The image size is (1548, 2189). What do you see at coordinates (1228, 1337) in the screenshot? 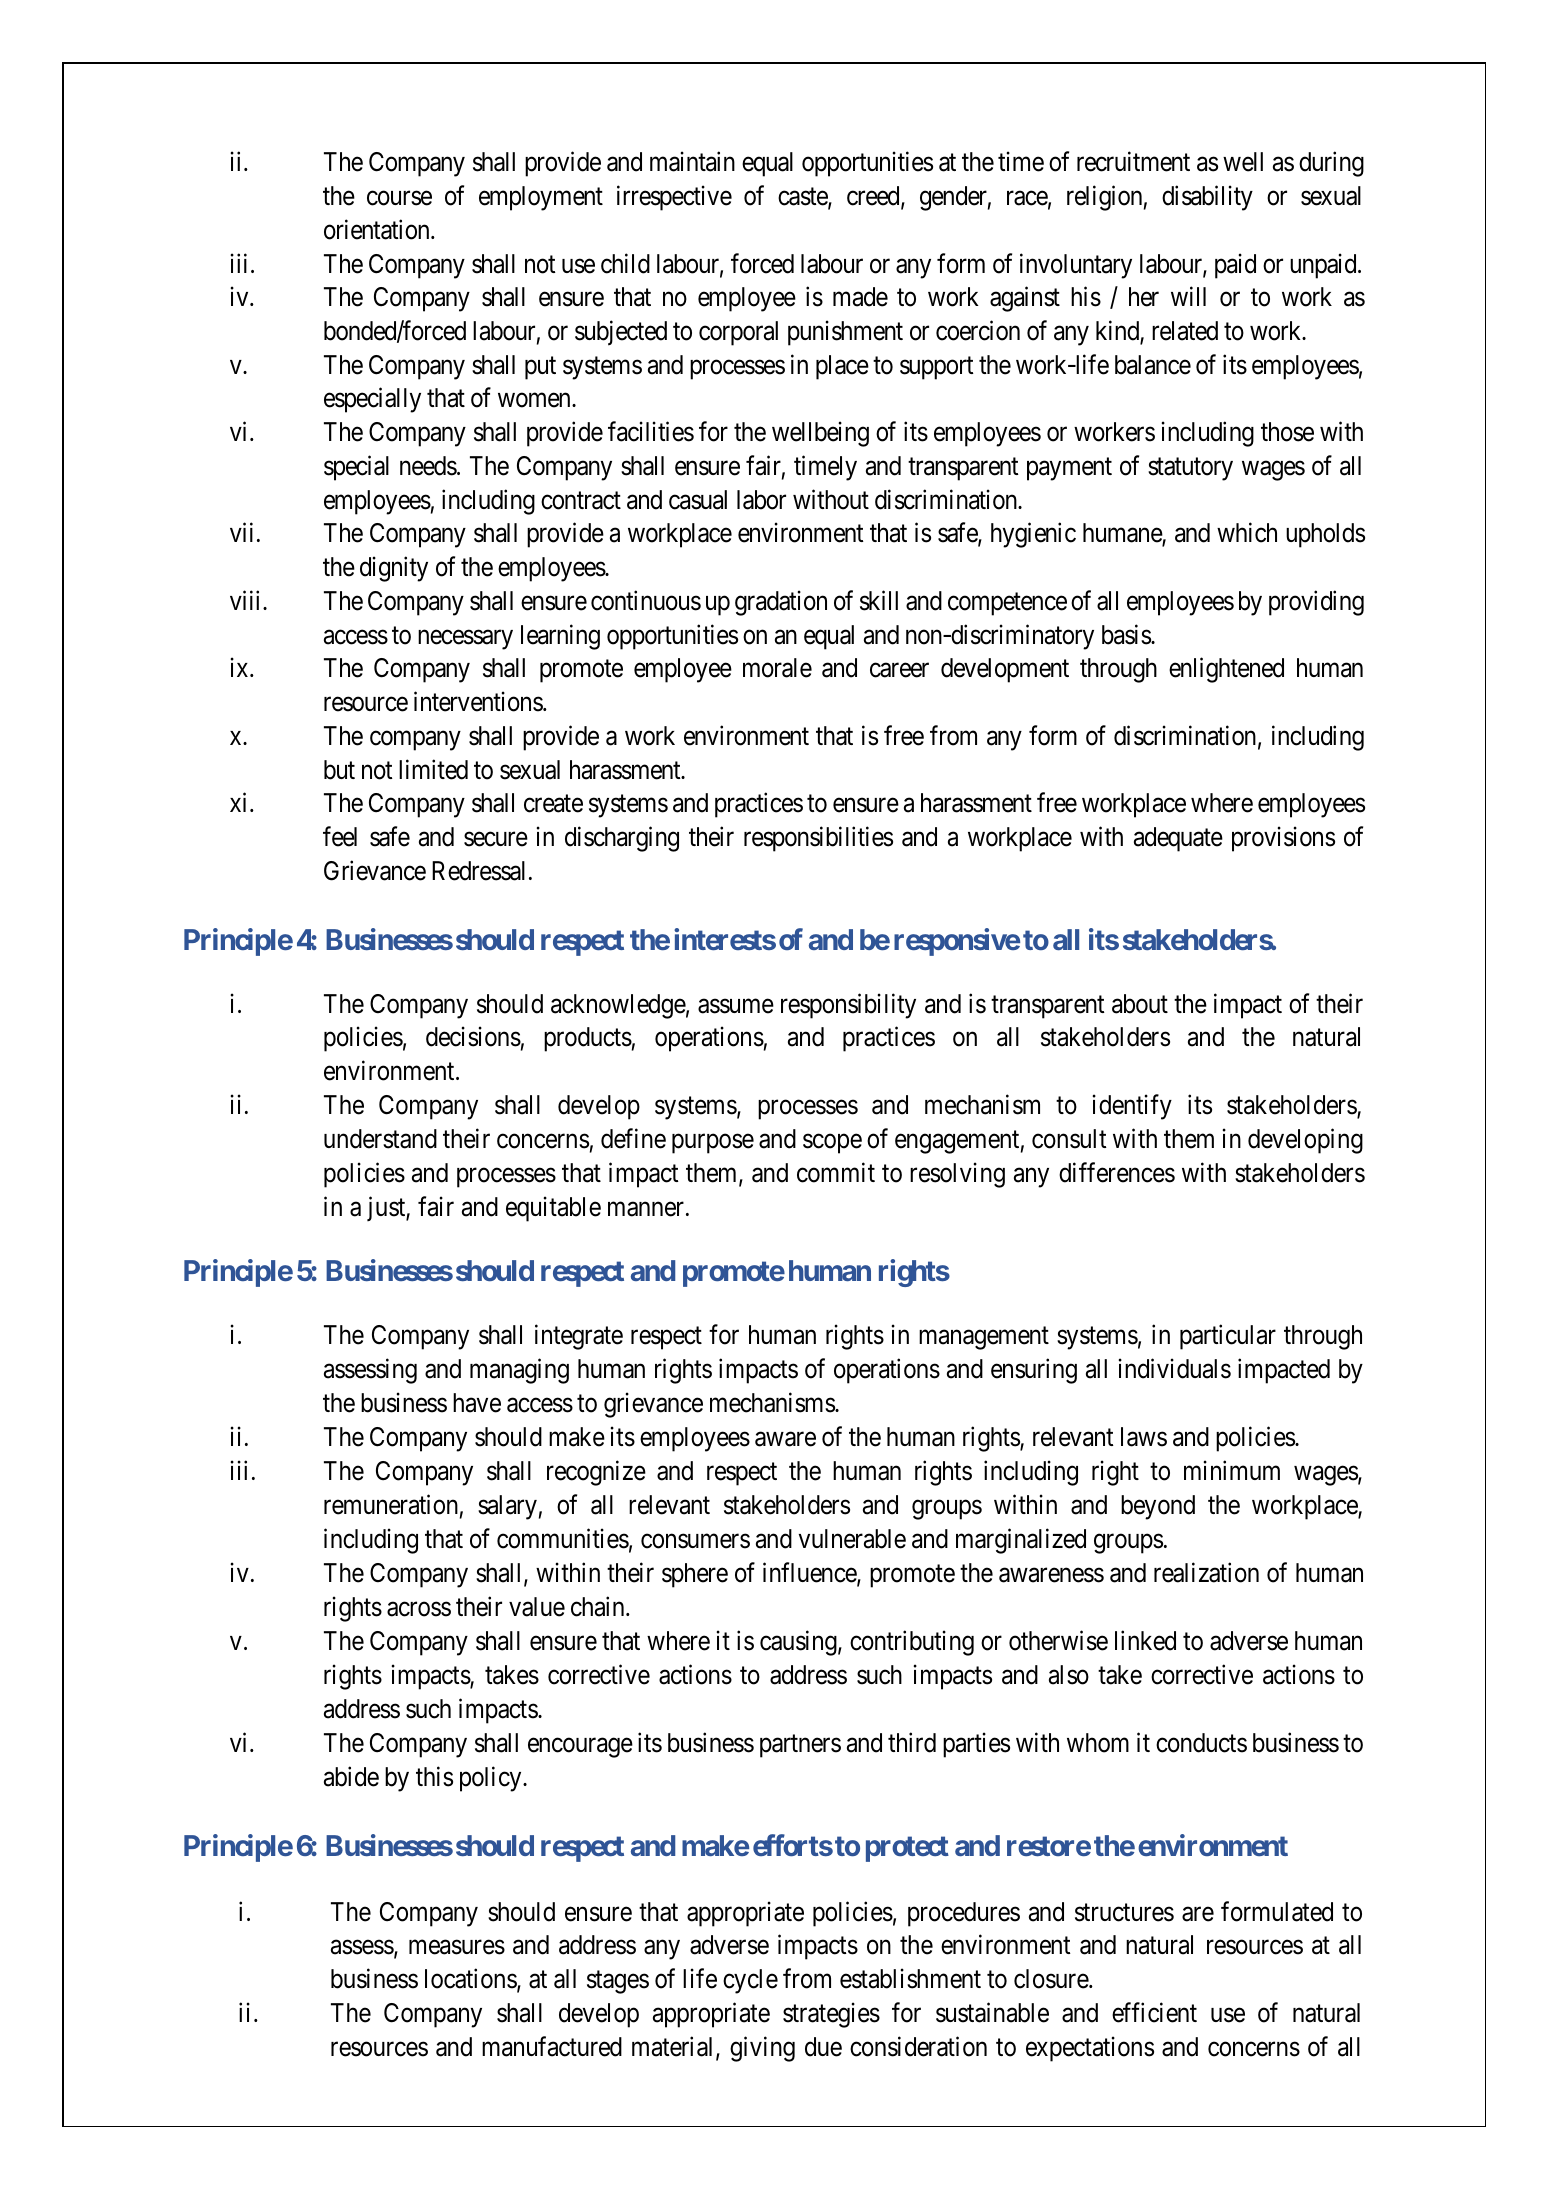
I see `particular` at bounding box center [1228, 1337].
